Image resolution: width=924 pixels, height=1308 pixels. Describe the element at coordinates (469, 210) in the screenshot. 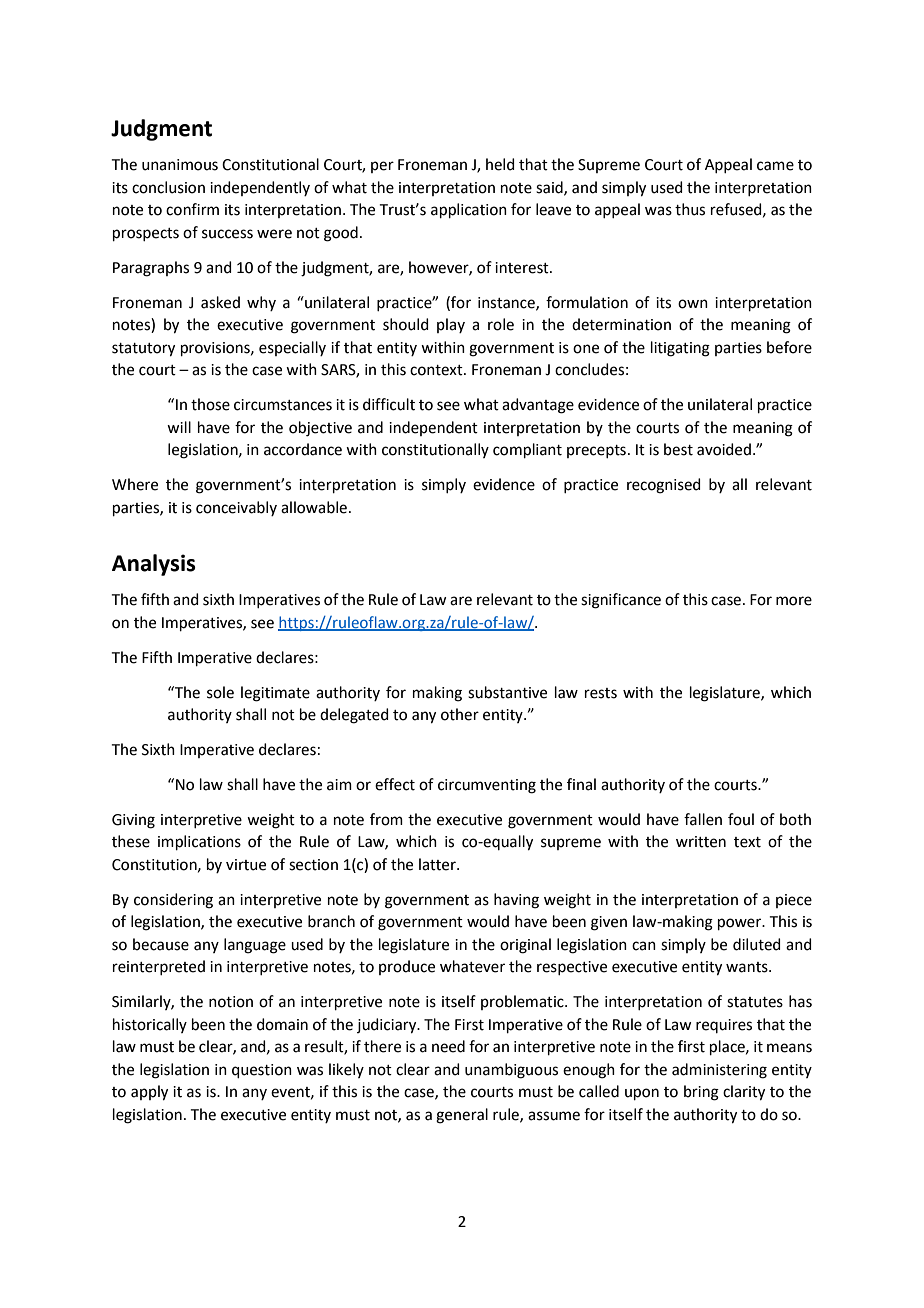

I see `application` at that location.
